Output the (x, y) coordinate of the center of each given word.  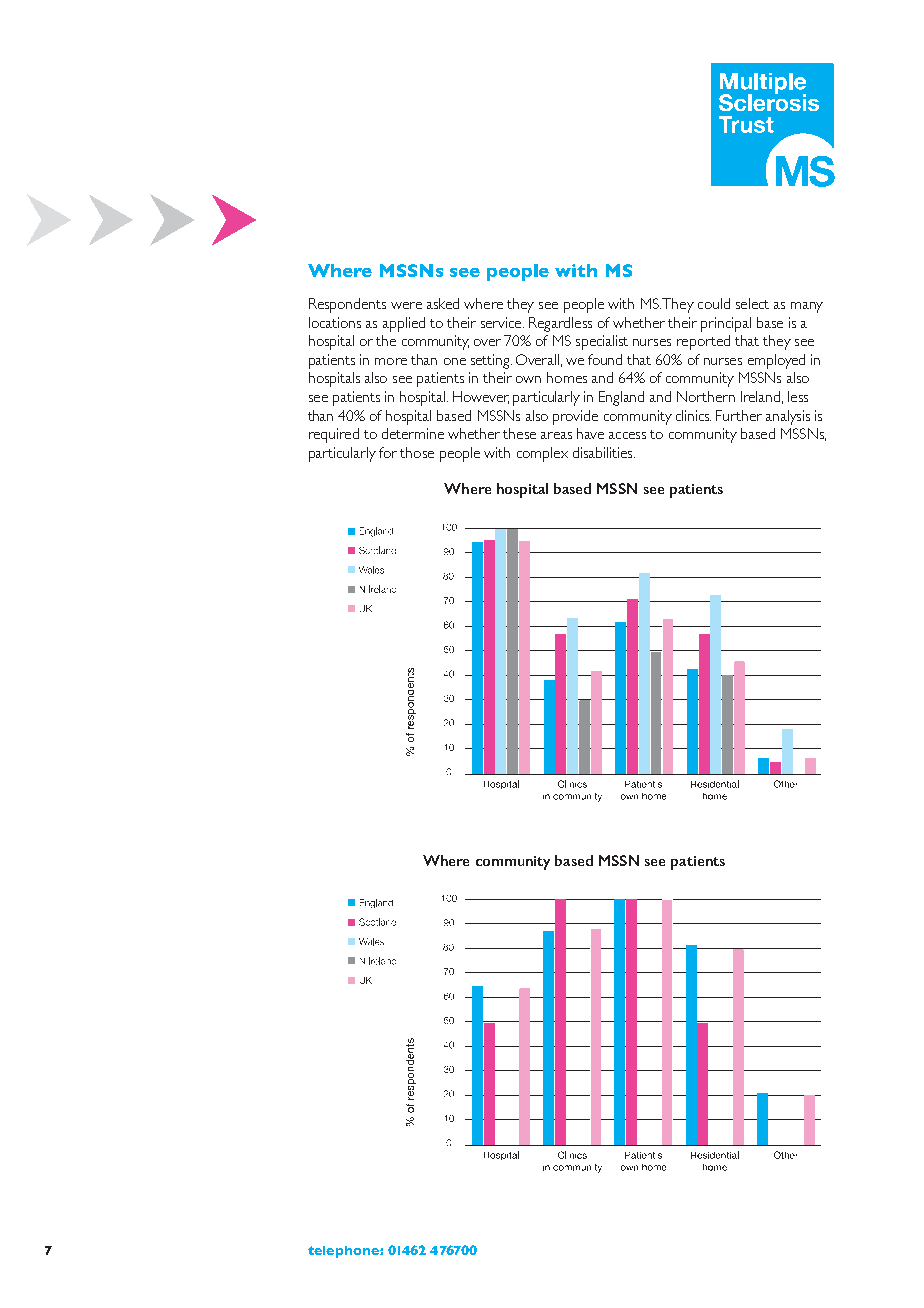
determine (413, 433)
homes (567, 377)
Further (739, 415)
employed (776, 361)
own (528, 379)
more (391, 361)
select (752, 303)
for (388, 452)
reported (703, 342)
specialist (602, 342)
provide (575, 417)
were (406, 305)
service (502, 322)
